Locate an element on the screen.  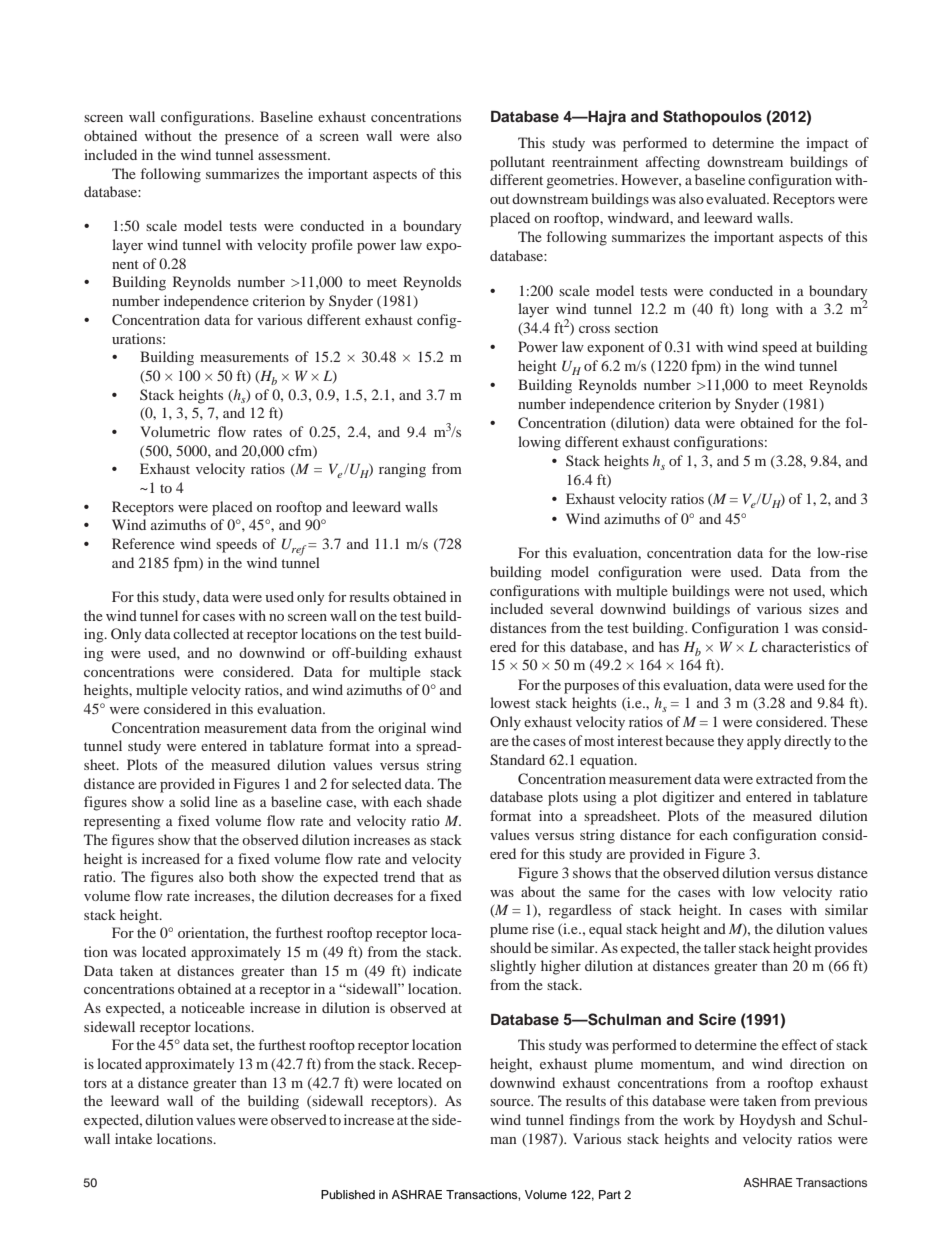
evaluated is located at coordinates (737, 198).
